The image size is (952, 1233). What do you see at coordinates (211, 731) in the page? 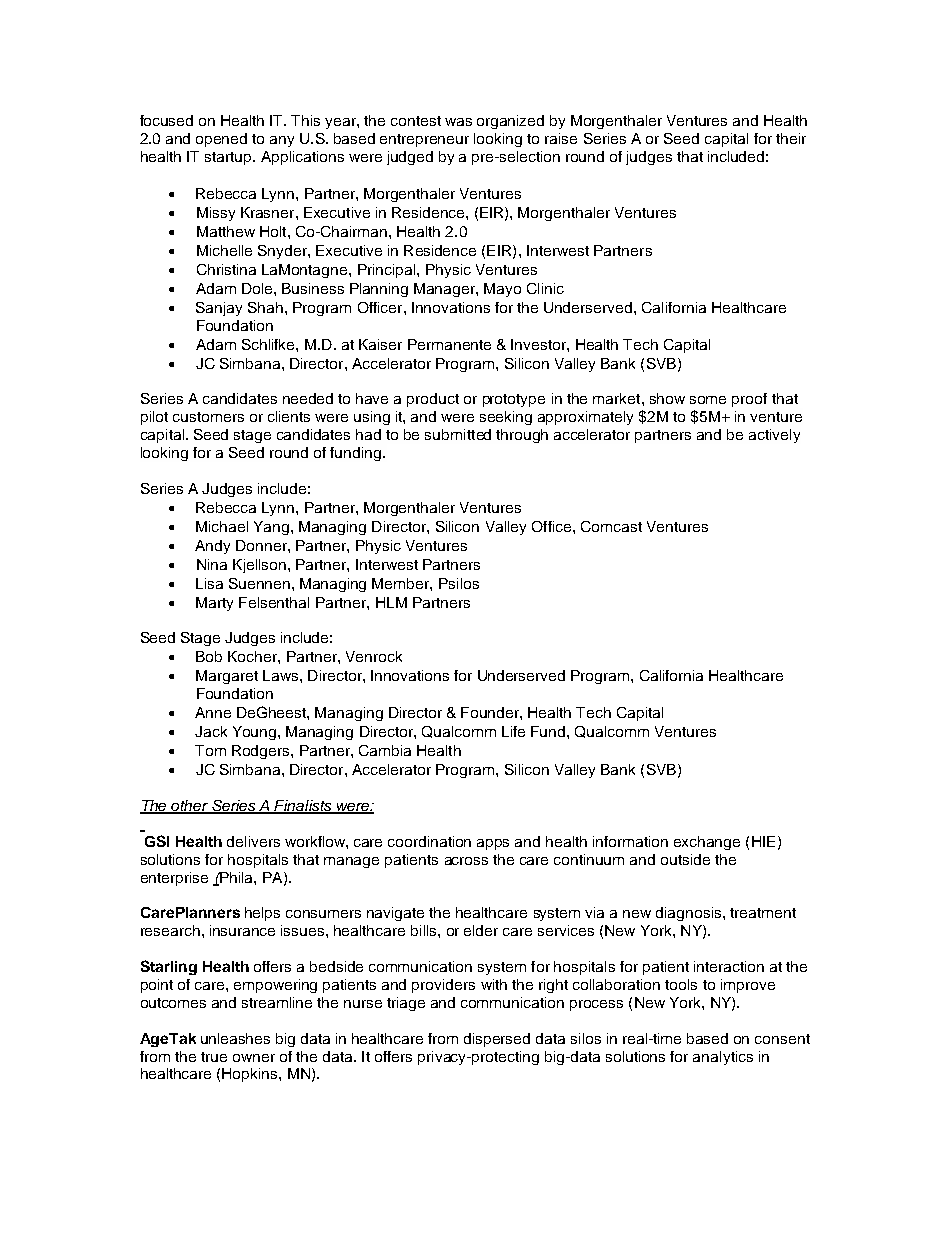
I see `Jack` at bounding box center [211, 731].
